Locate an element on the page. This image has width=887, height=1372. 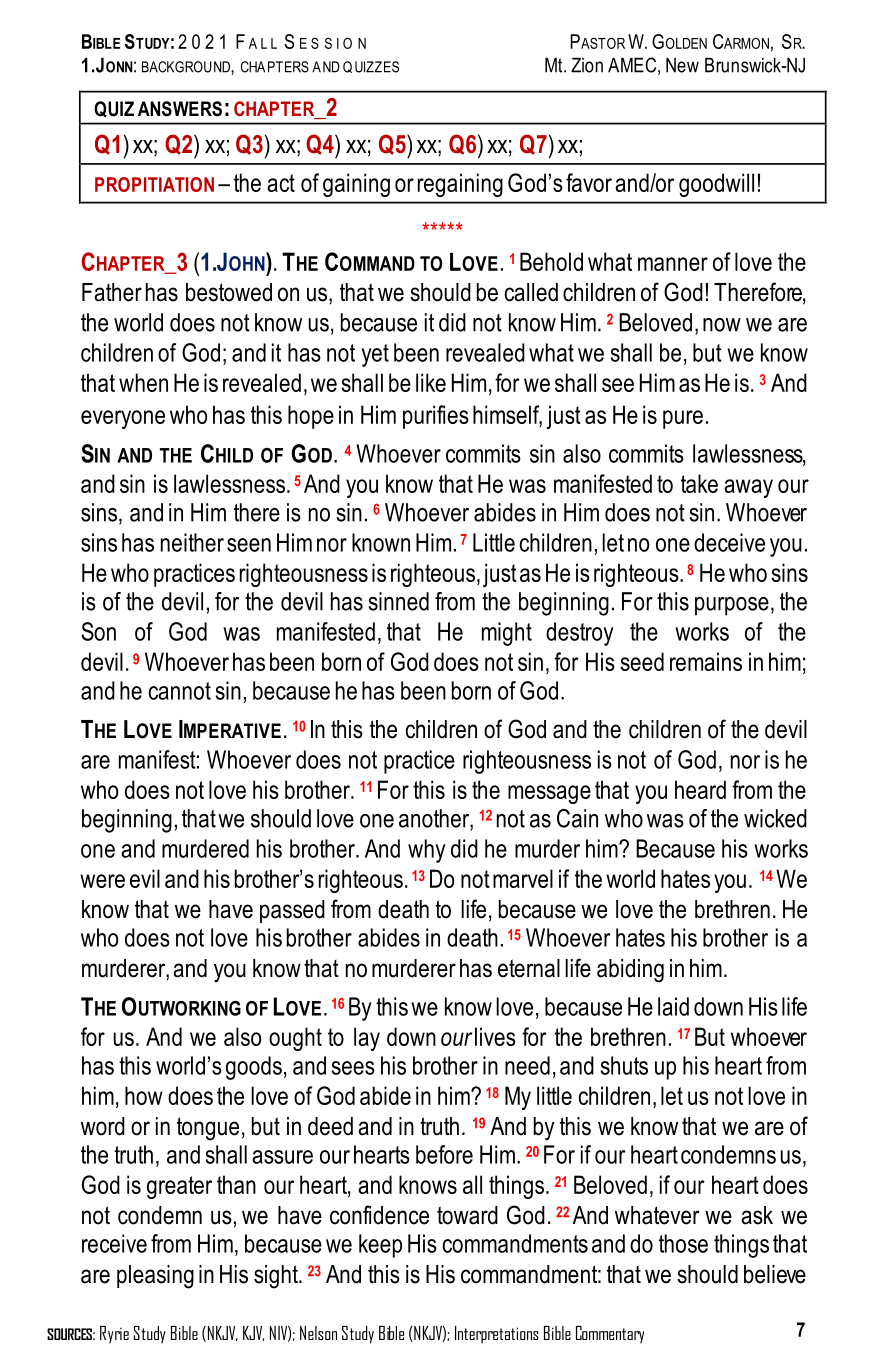
cannot is located at coordinates (180, 691).
